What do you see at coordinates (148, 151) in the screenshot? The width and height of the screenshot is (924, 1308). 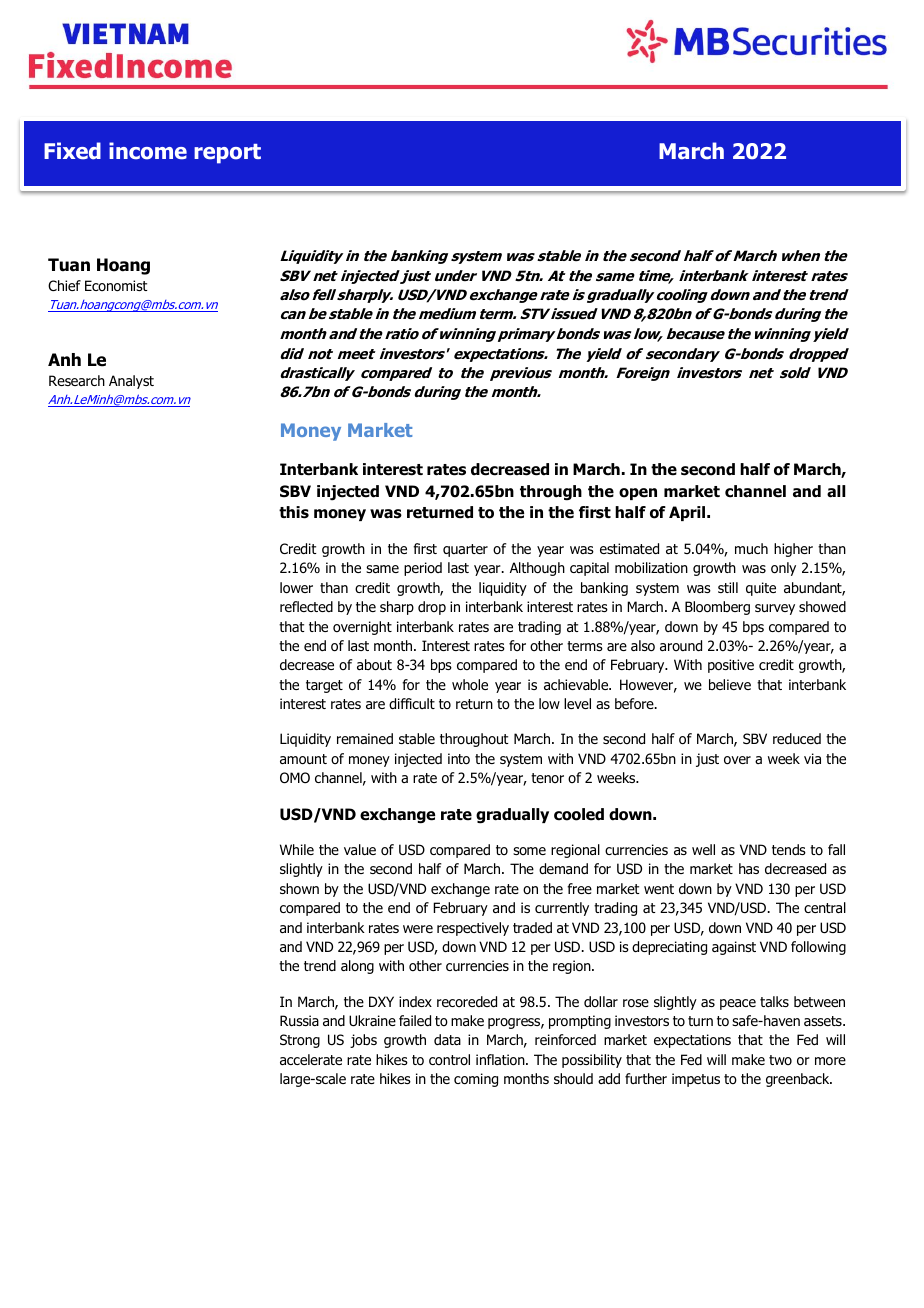 I see `income` at bounding box center [148, 151].
